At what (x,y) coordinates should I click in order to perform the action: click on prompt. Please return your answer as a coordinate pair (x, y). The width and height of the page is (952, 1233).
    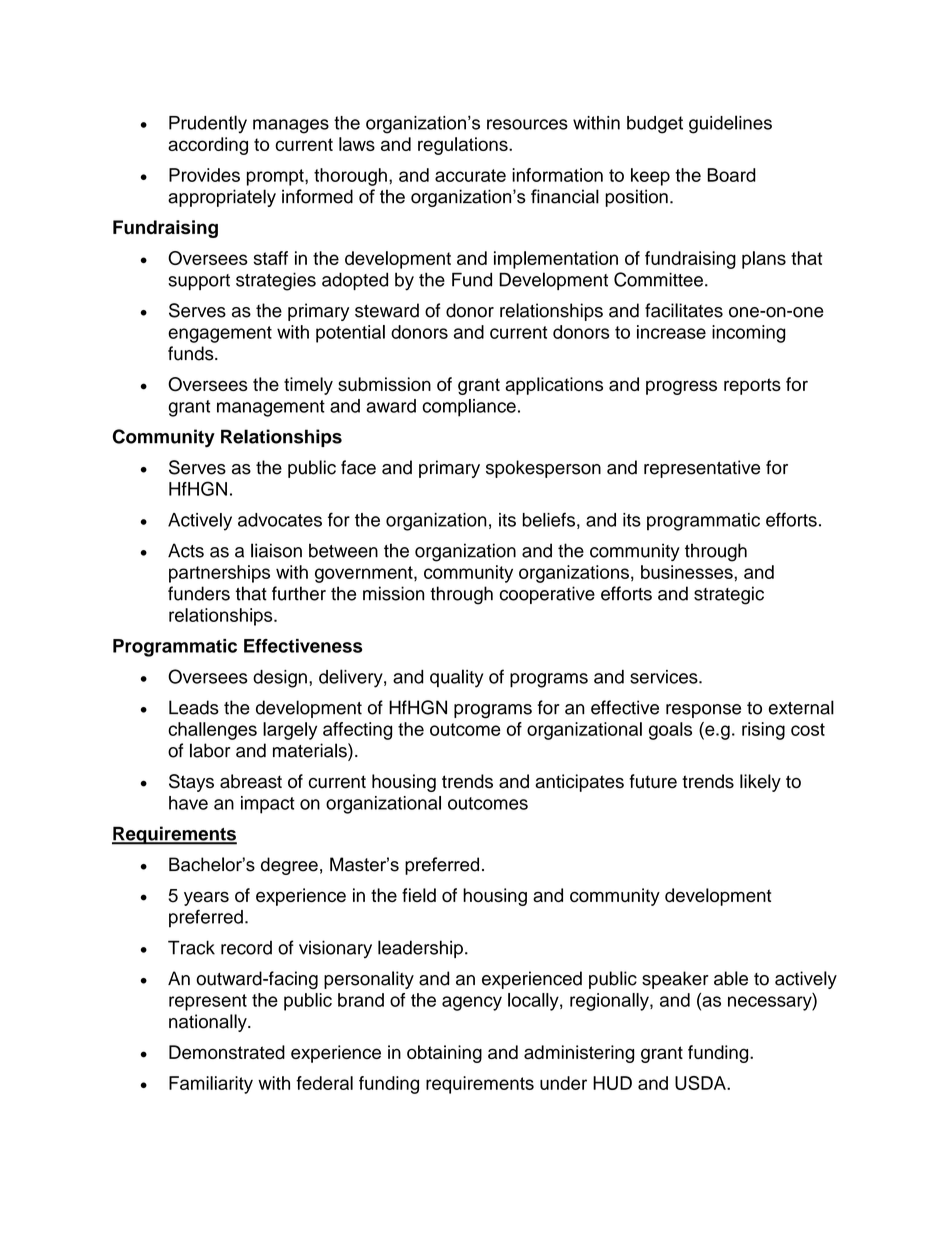
    Looking at the image, I should click on (276, 177).
